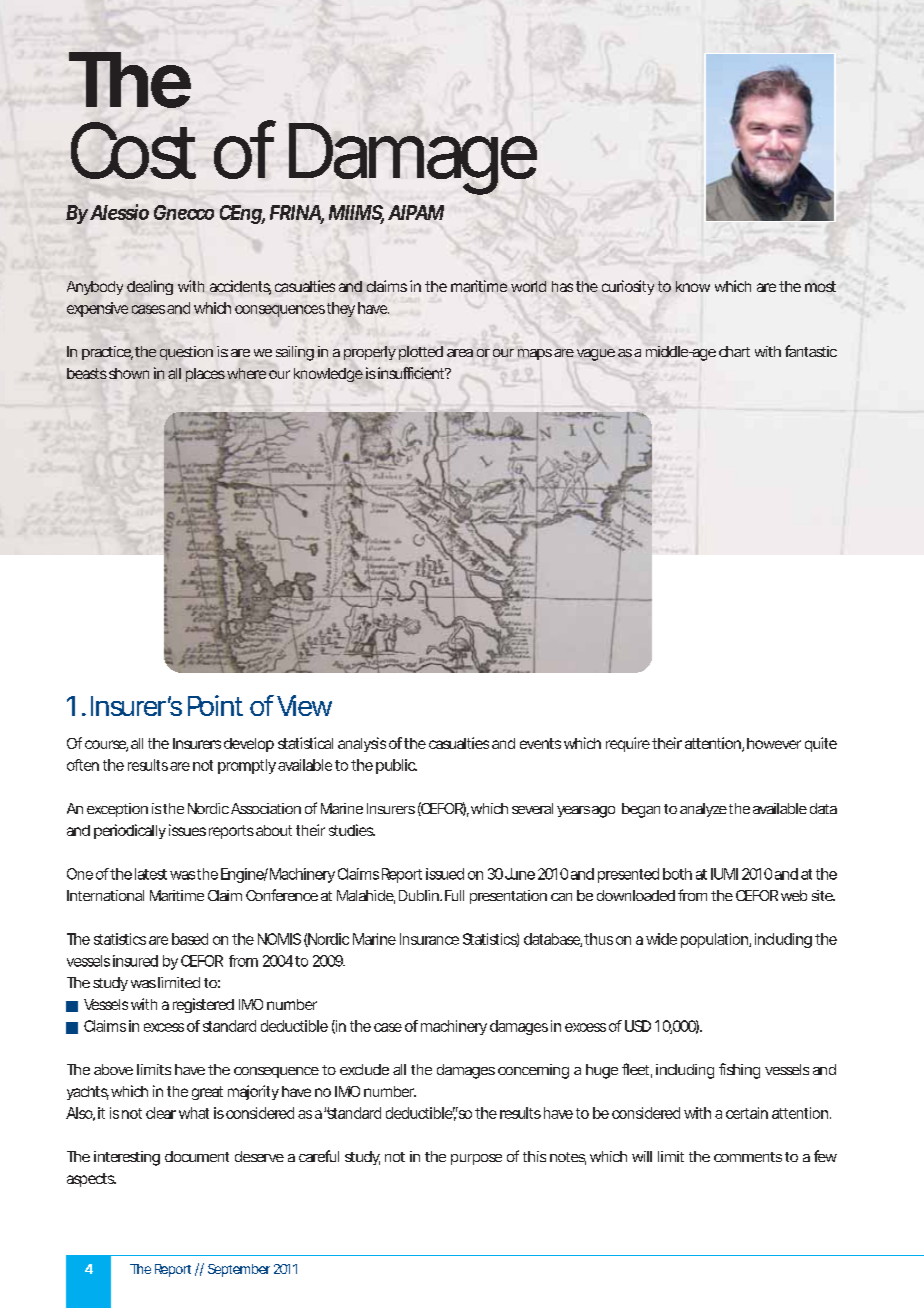 The height and width of the image is (1308, 924). Describe the element at coordinates (820, 286) in the image. I see `most` at that location.
